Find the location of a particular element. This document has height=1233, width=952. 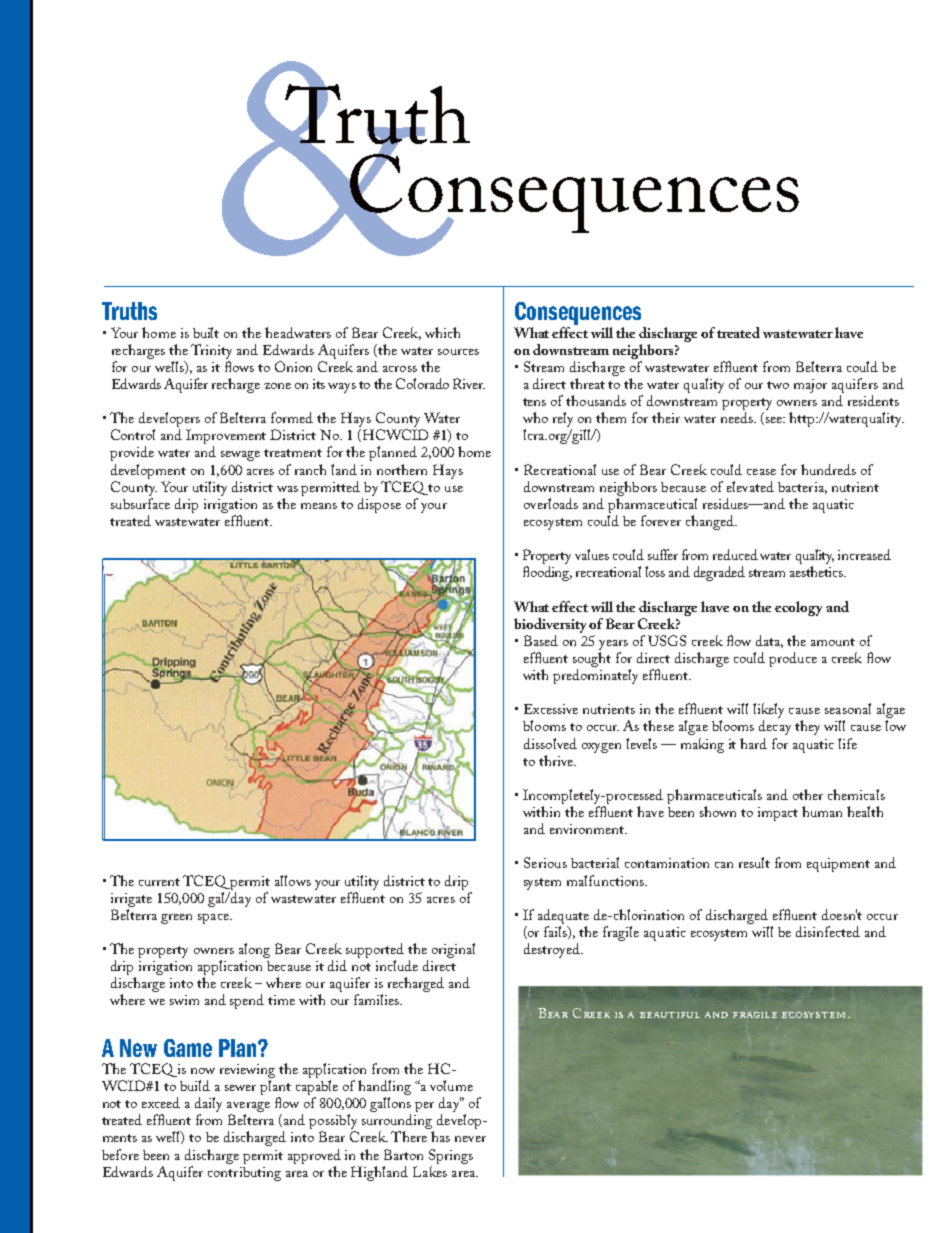

dissolved is located at coordinates (550, 743).
